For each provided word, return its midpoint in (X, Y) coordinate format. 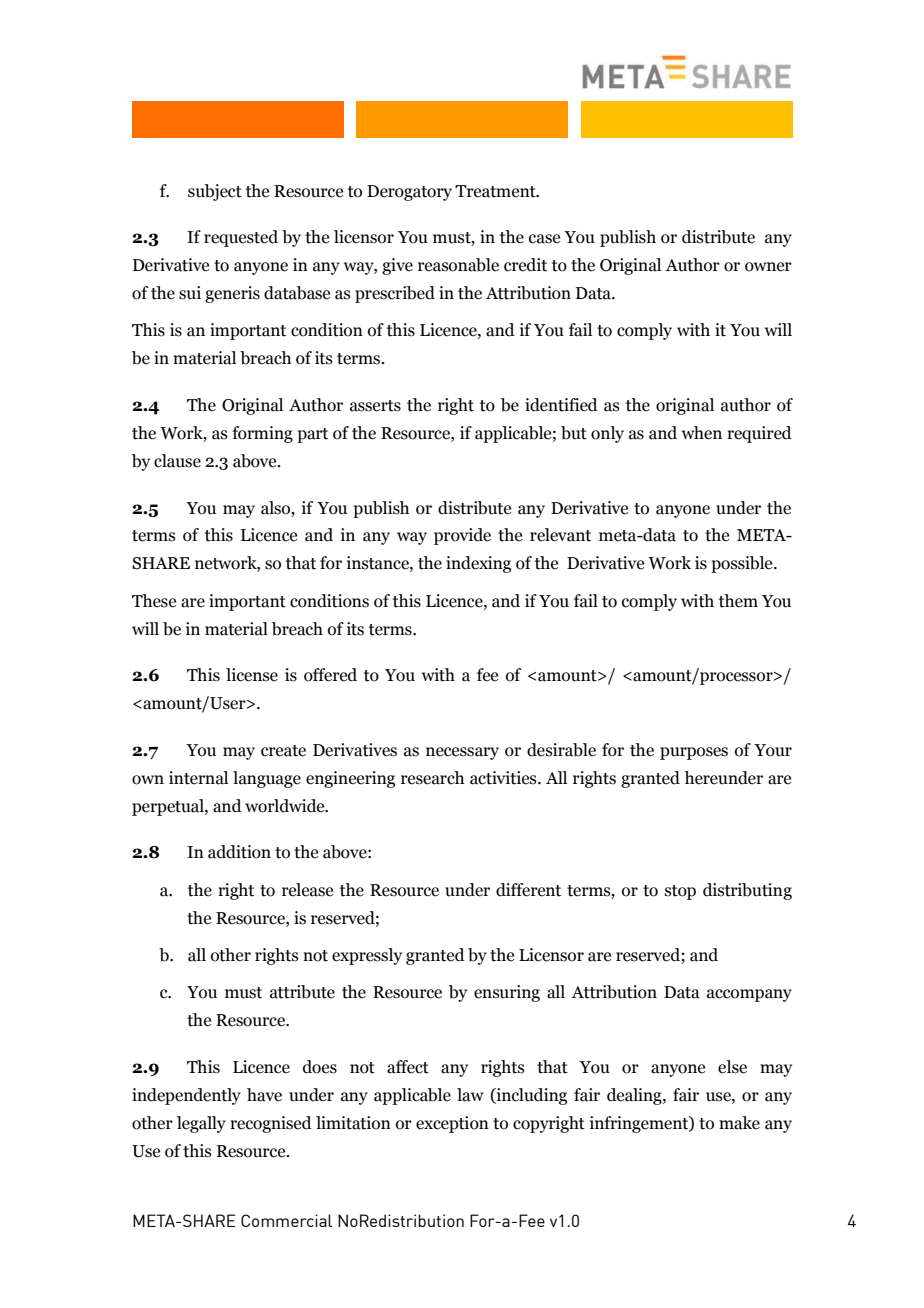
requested (241, 238)
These (154, 601)
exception (452, 1124)
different (528, 890)
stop (680, 892)
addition (239, 852)
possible (743, 564)
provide (462, 536)
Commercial (286, 1220)
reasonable (458, 265)
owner (768, 267)
